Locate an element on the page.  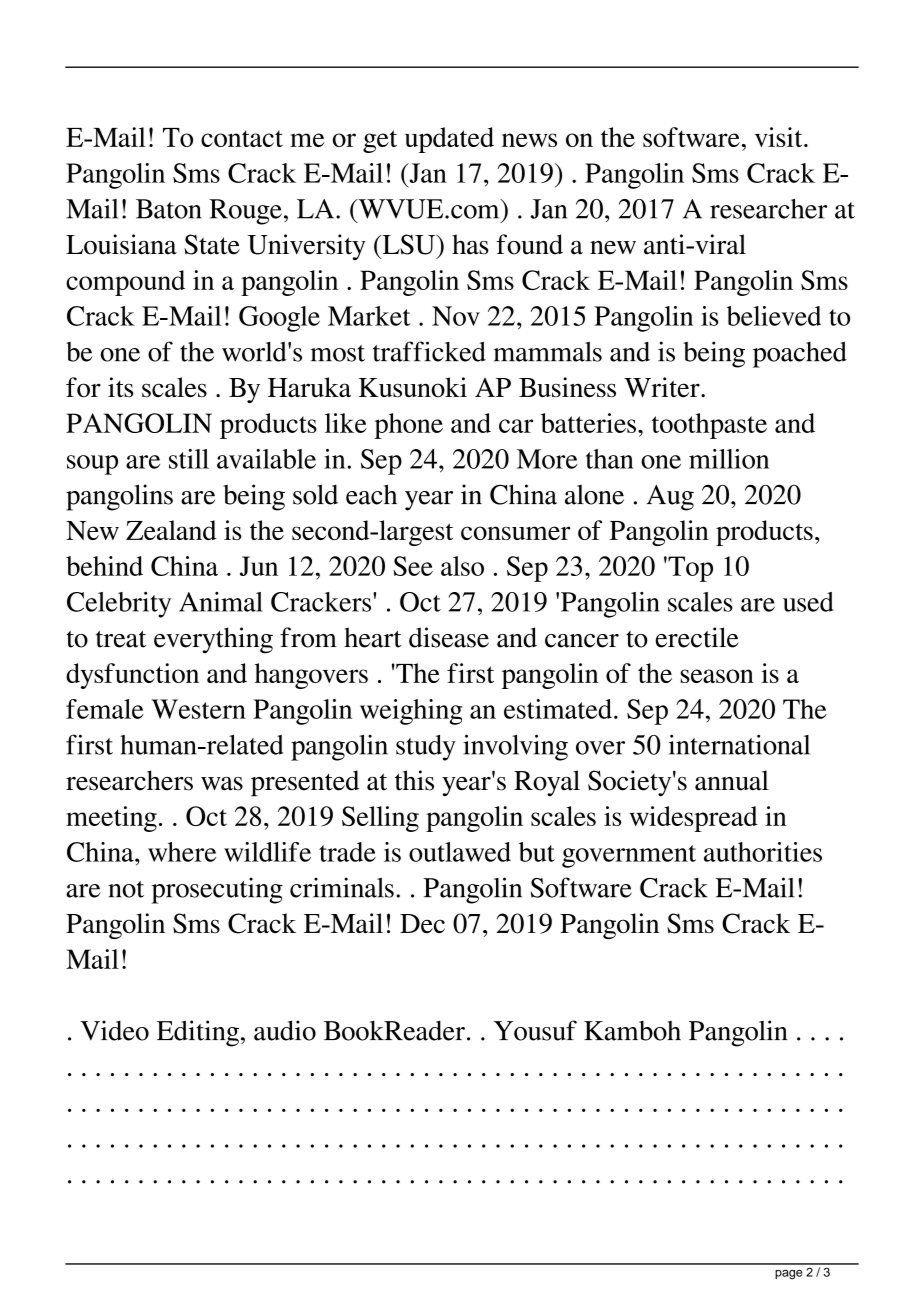
where is located at coordinates (182, 852).
